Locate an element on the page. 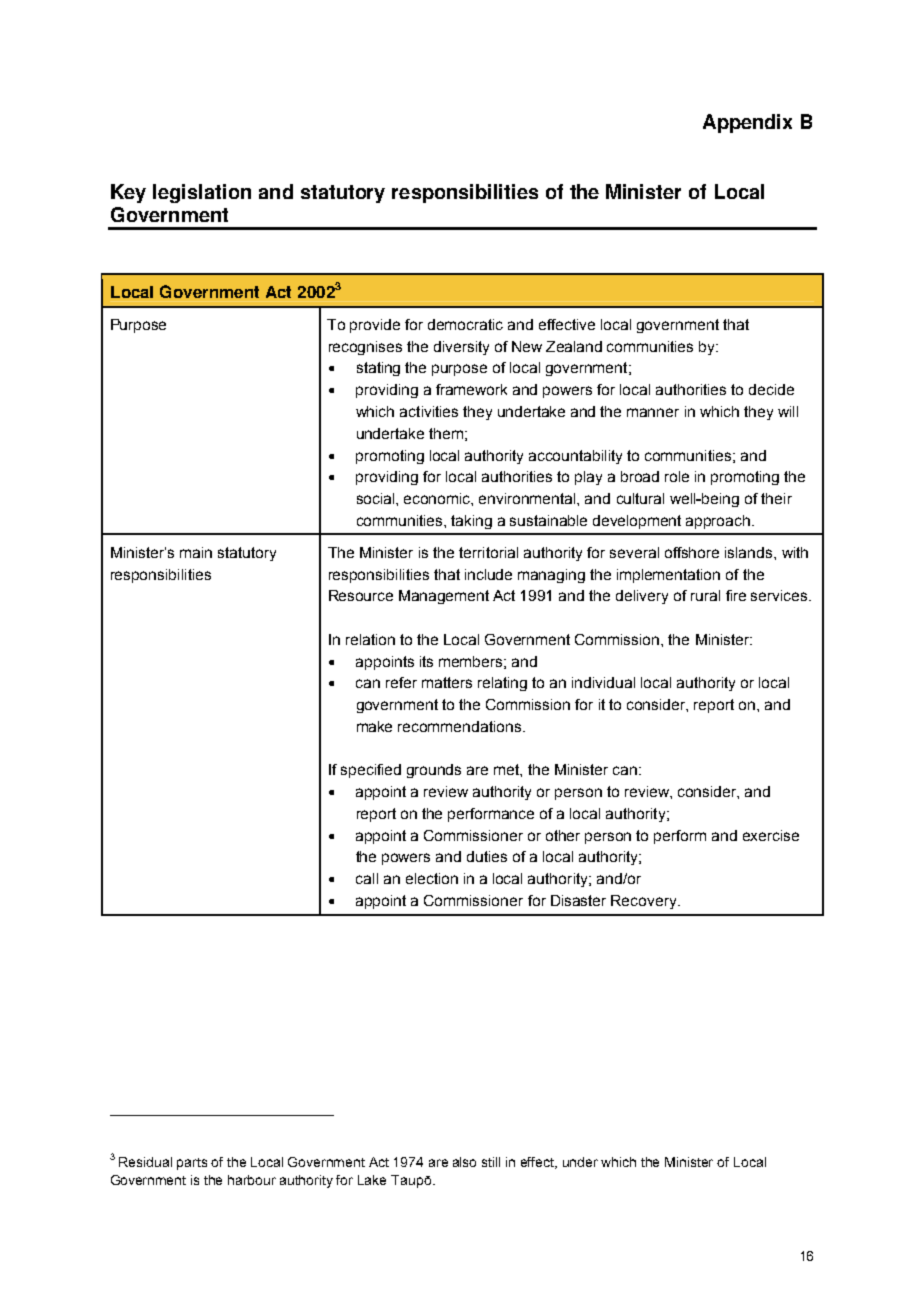 The image size is (924, 1308). decide is located at coordinates (771, 389).
